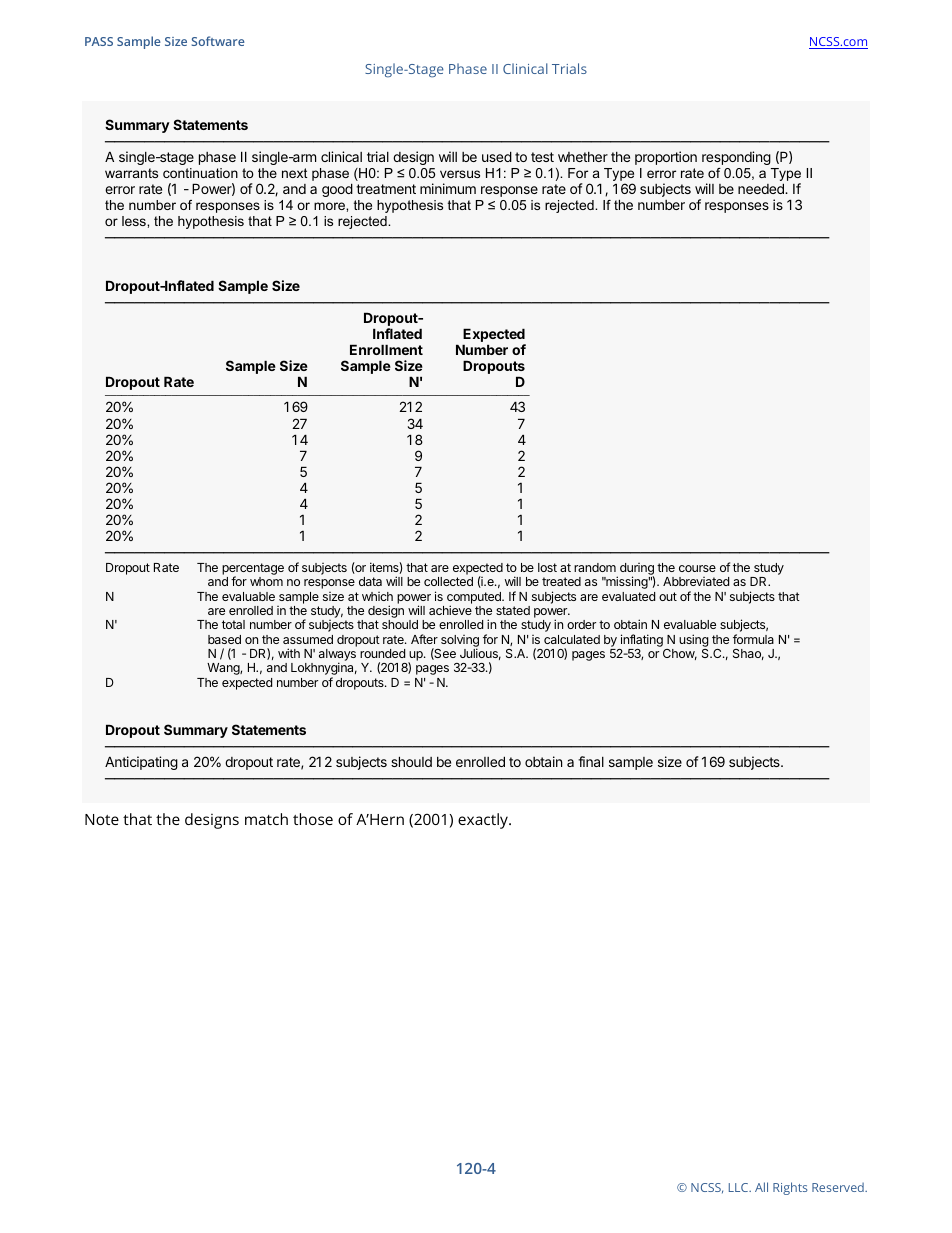 The image size is (952, 1233). Describe the element at coordinates (497, 156) in the screenshot. I see `used` at that location.
